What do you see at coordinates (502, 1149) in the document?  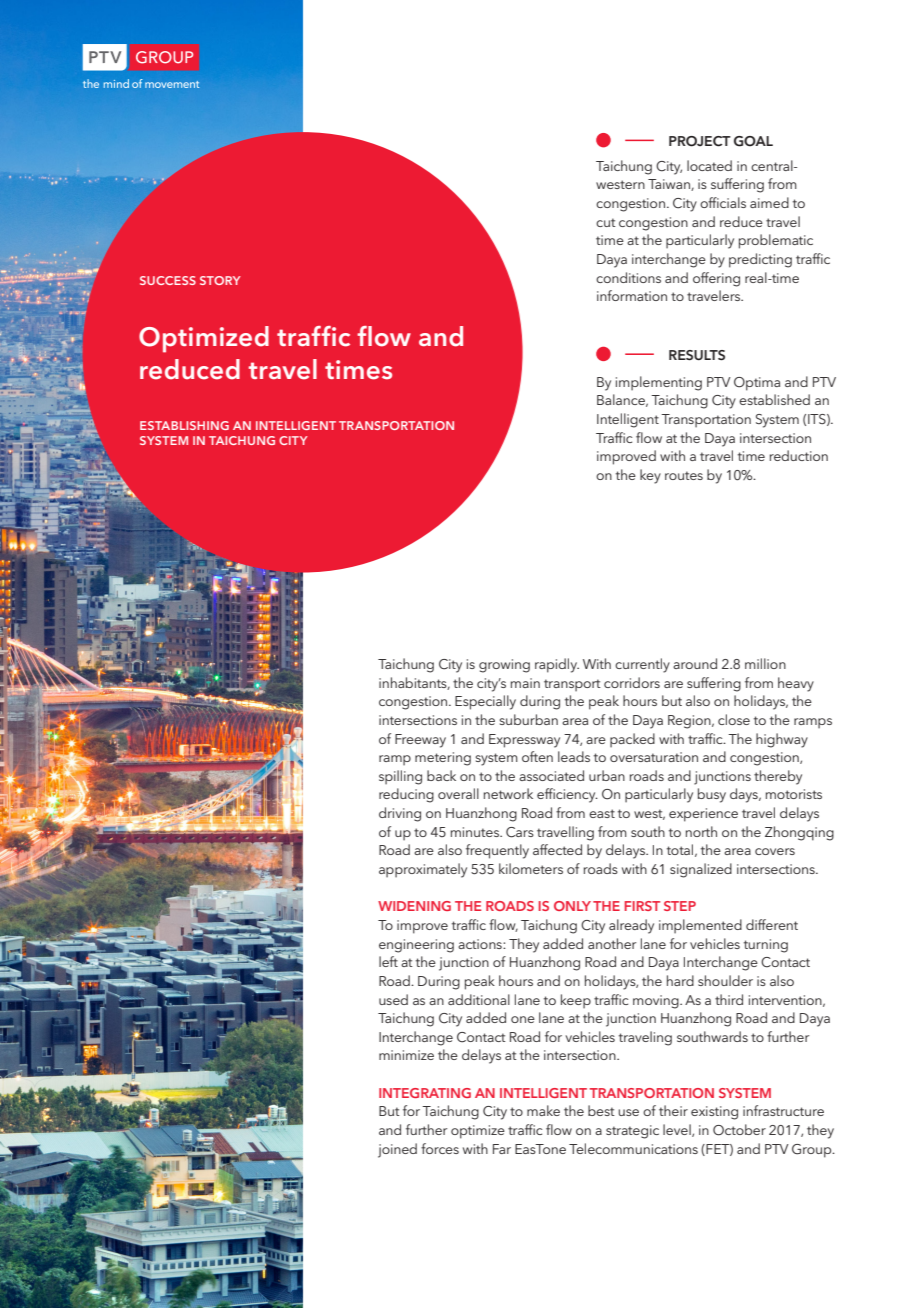 I see `Far` at bounding box center [502, 1149].
